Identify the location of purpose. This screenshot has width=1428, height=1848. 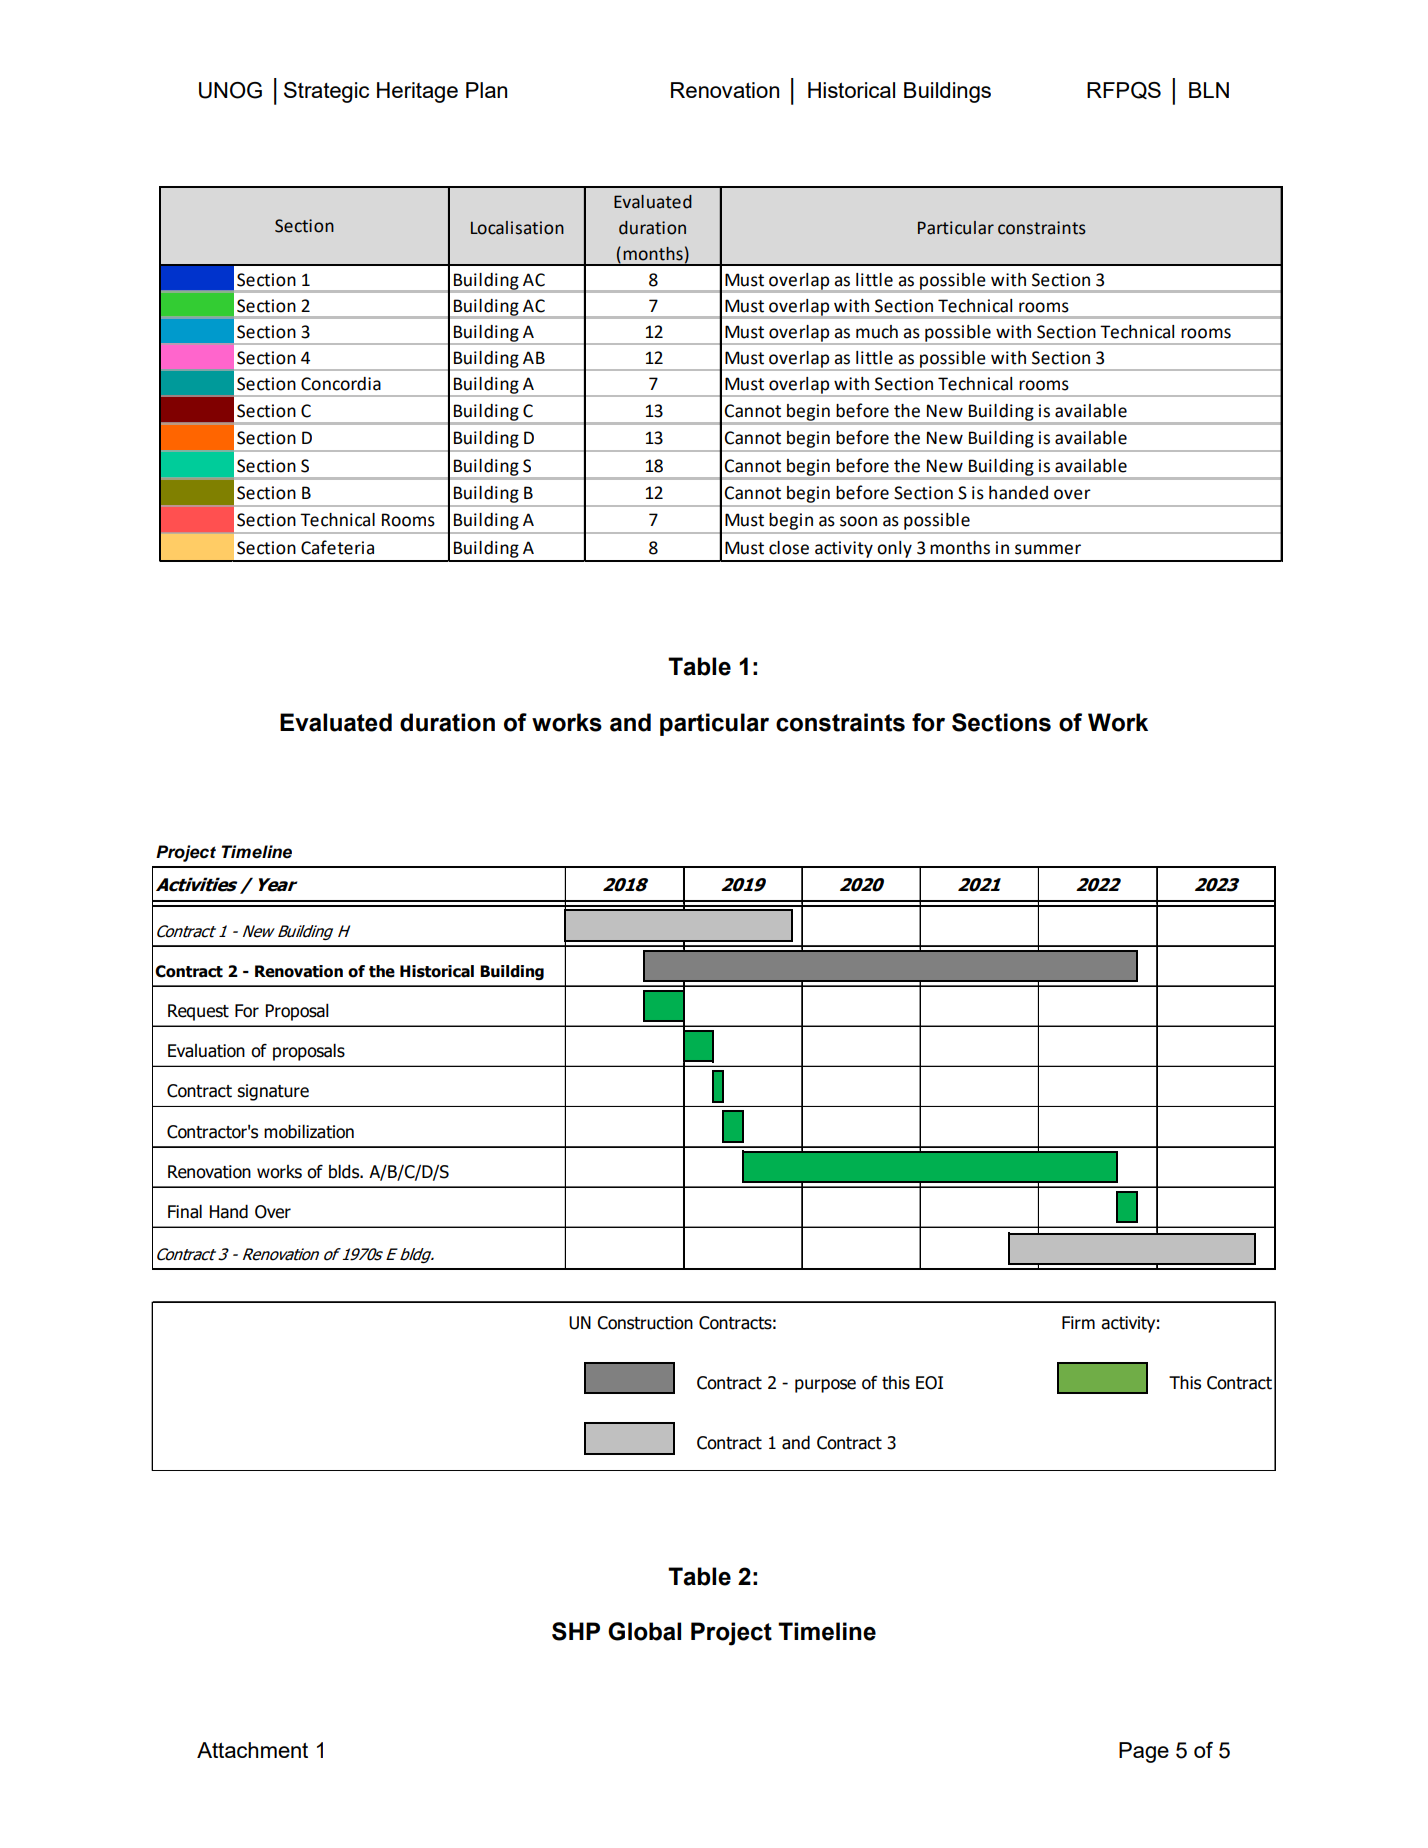
(825, 1386).
